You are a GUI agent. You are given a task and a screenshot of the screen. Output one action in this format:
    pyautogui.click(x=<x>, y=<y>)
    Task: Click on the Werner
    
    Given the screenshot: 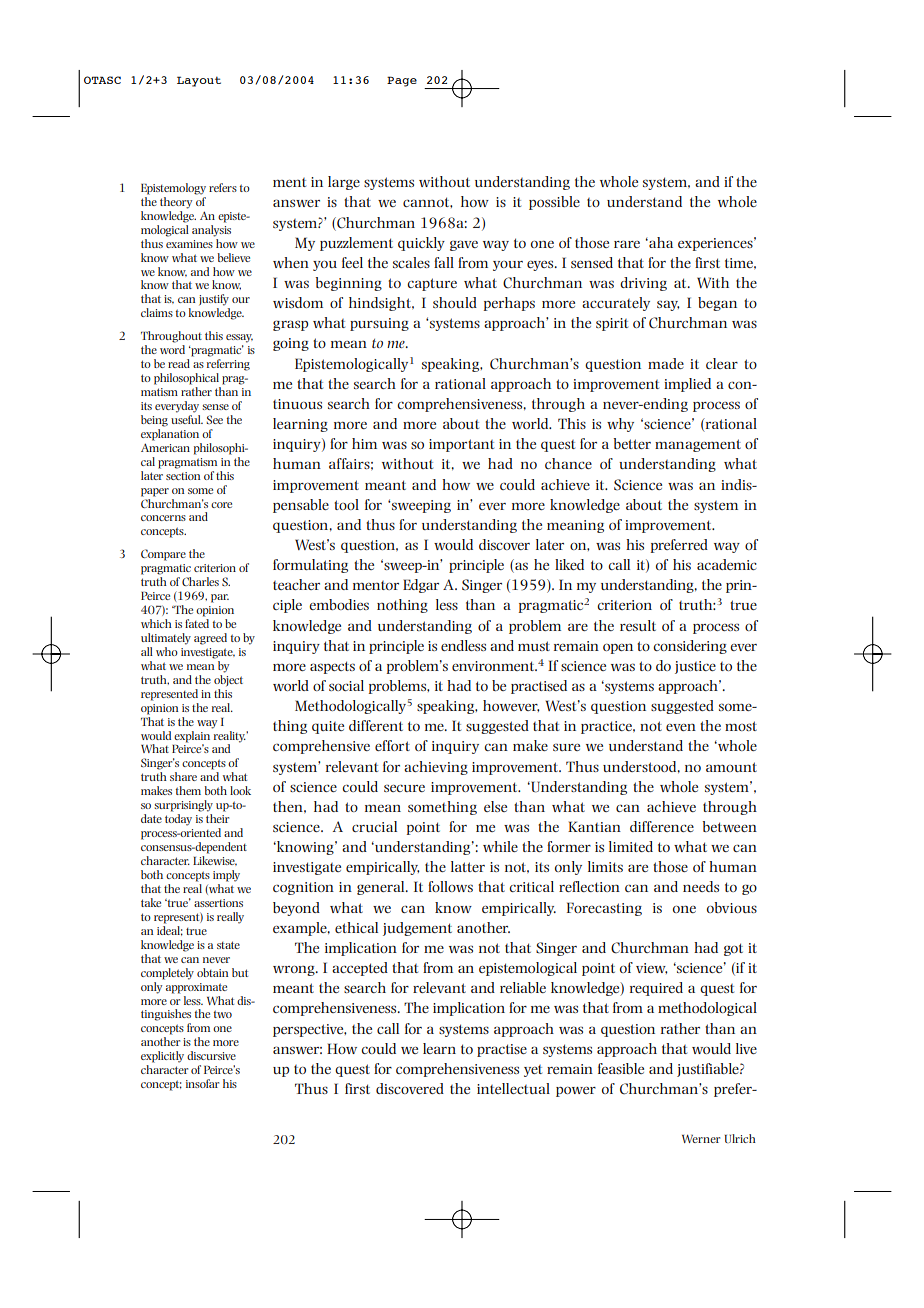 What is the action you would take?
    pyautogui.click(x=701, y=1139)
